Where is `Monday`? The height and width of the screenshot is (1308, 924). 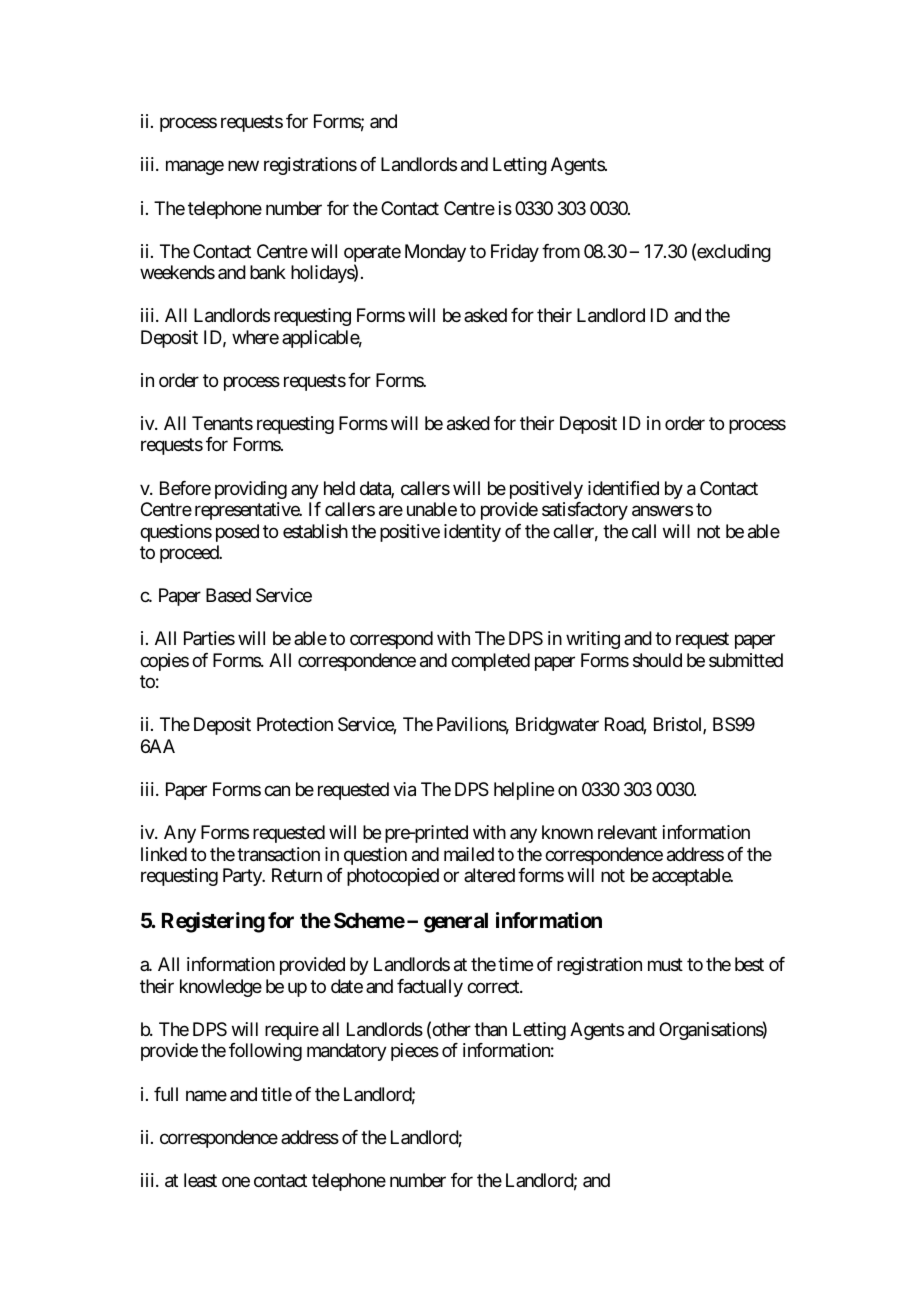
Monday is located at coordinates (435, 253).
